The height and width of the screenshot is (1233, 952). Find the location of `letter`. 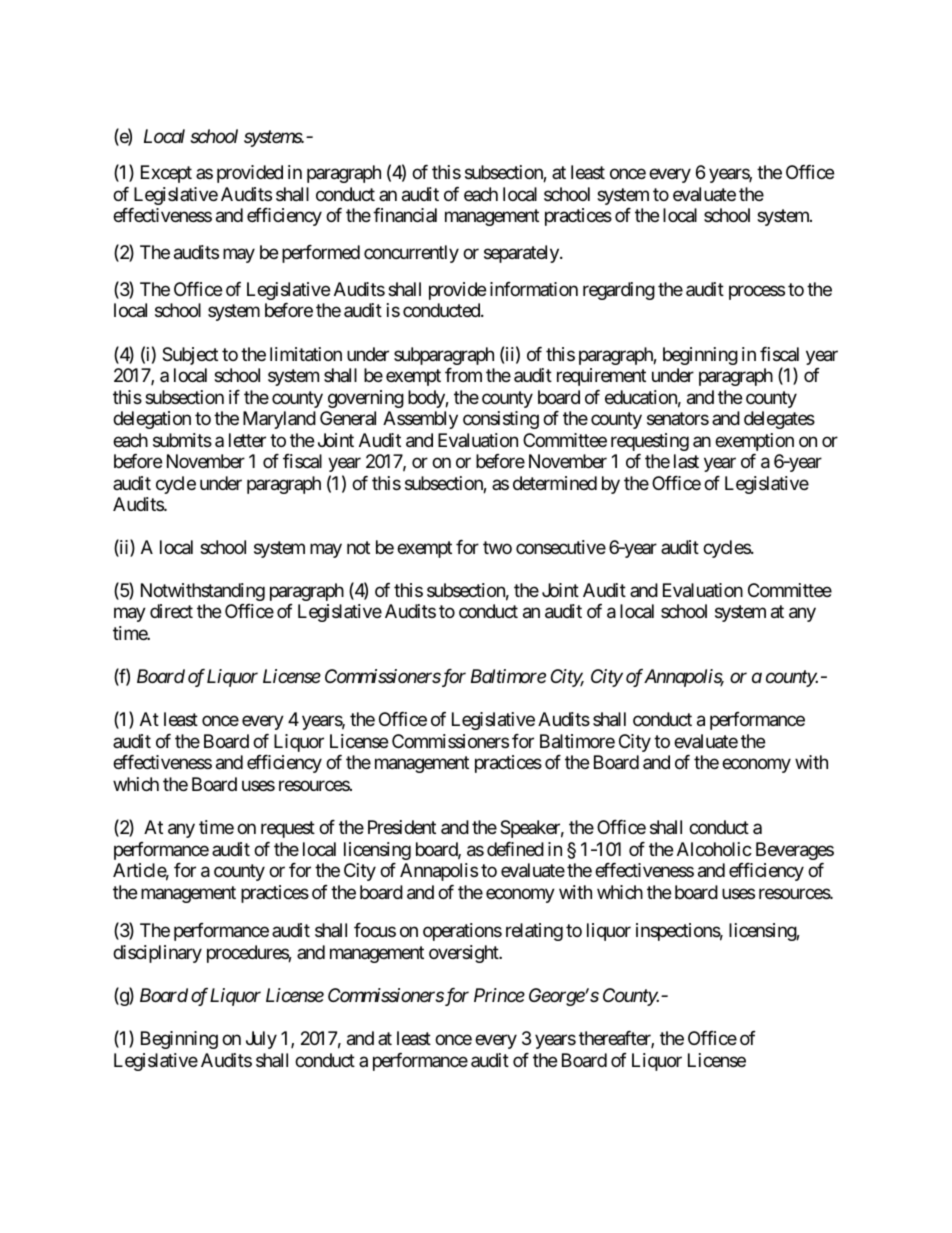

letter is located at coordinates (247, 440).
